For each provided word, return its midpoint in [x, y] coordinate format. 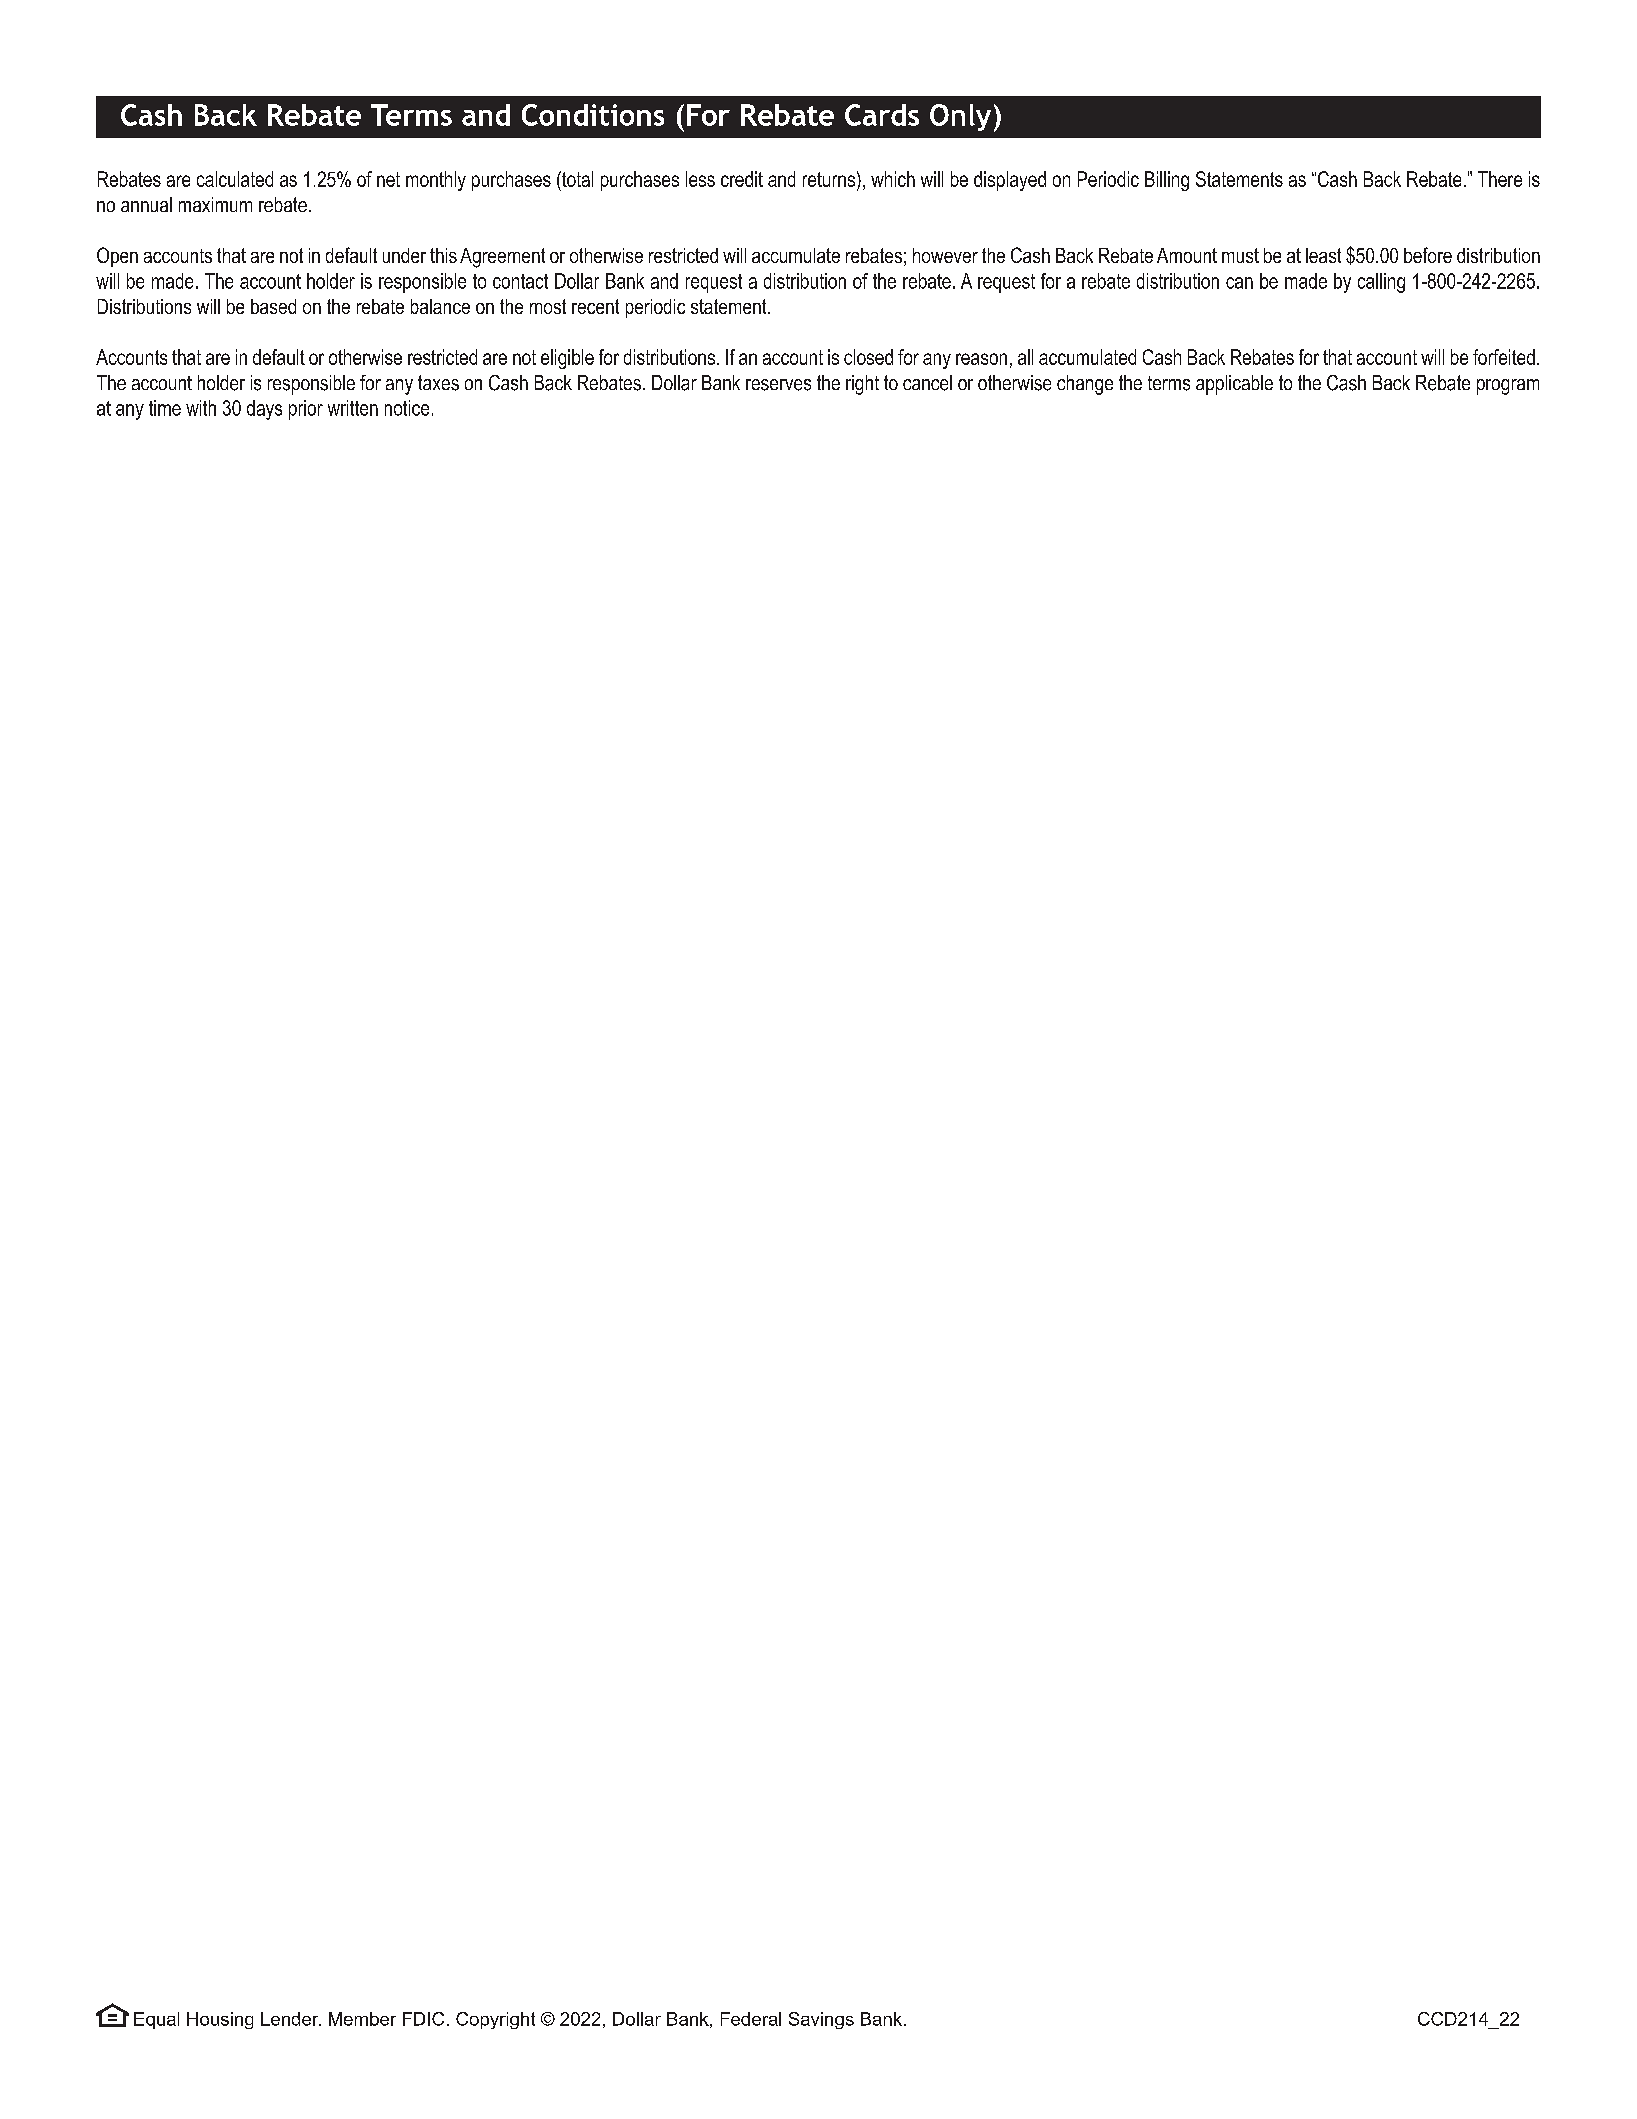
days [264, 410]
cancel [927, 383]
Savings [821, 2020]
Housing [220, 2020]
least [1323, 255]
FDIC [423, 2019]
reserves [778, 385]
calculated [235, 179]
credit [742, 179]
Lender [291, 2019]
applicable [1234, 385]
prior [306, 410]
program [1508, 387]
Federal [751, 2019]
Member [362, 2019]
